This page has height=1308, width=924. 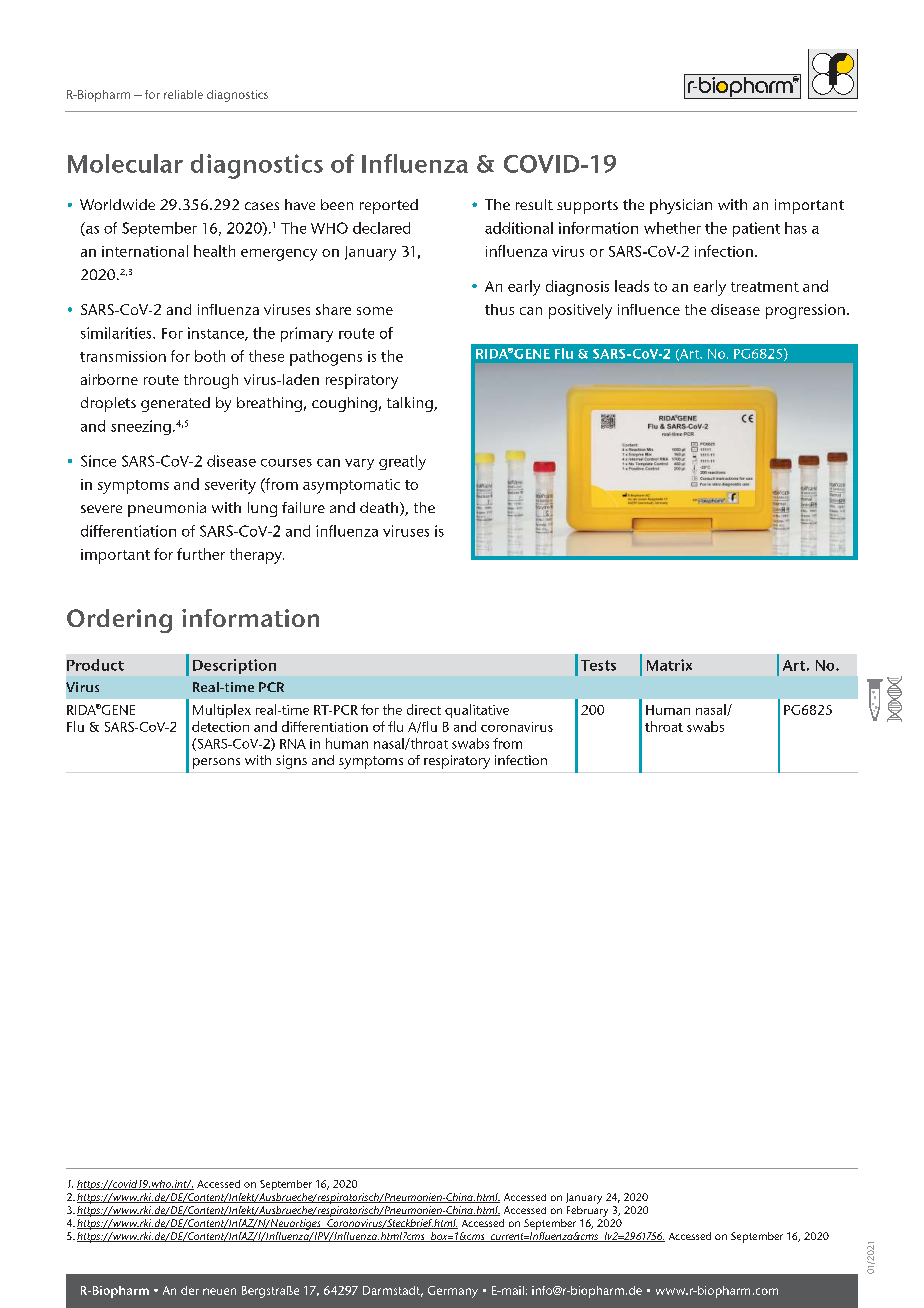 I want to click on February, so click(x=587, y=1211).
